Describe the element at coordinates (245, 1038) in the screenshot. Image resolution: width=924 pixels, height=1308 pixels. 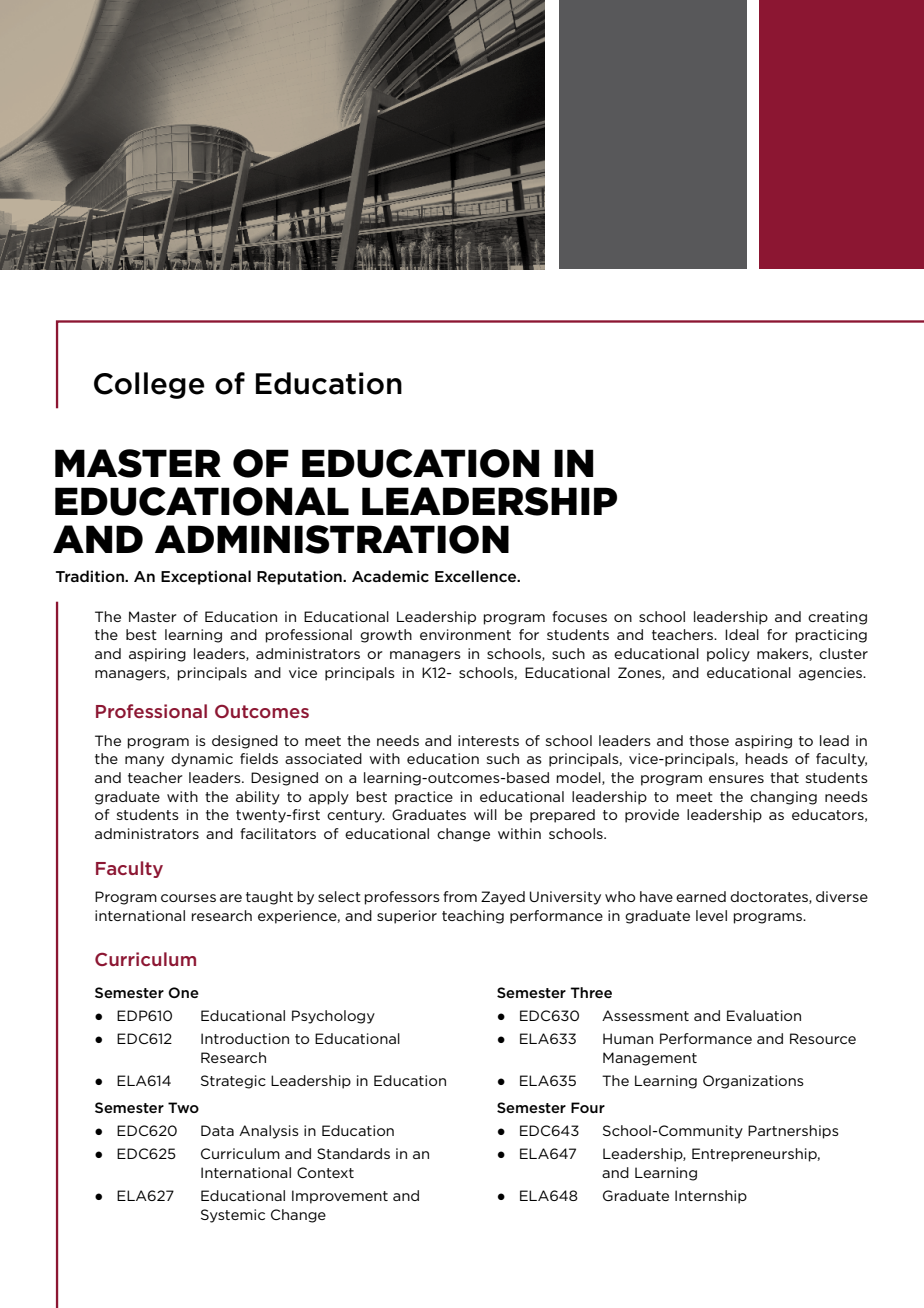
I see `Introduction` at that location.
